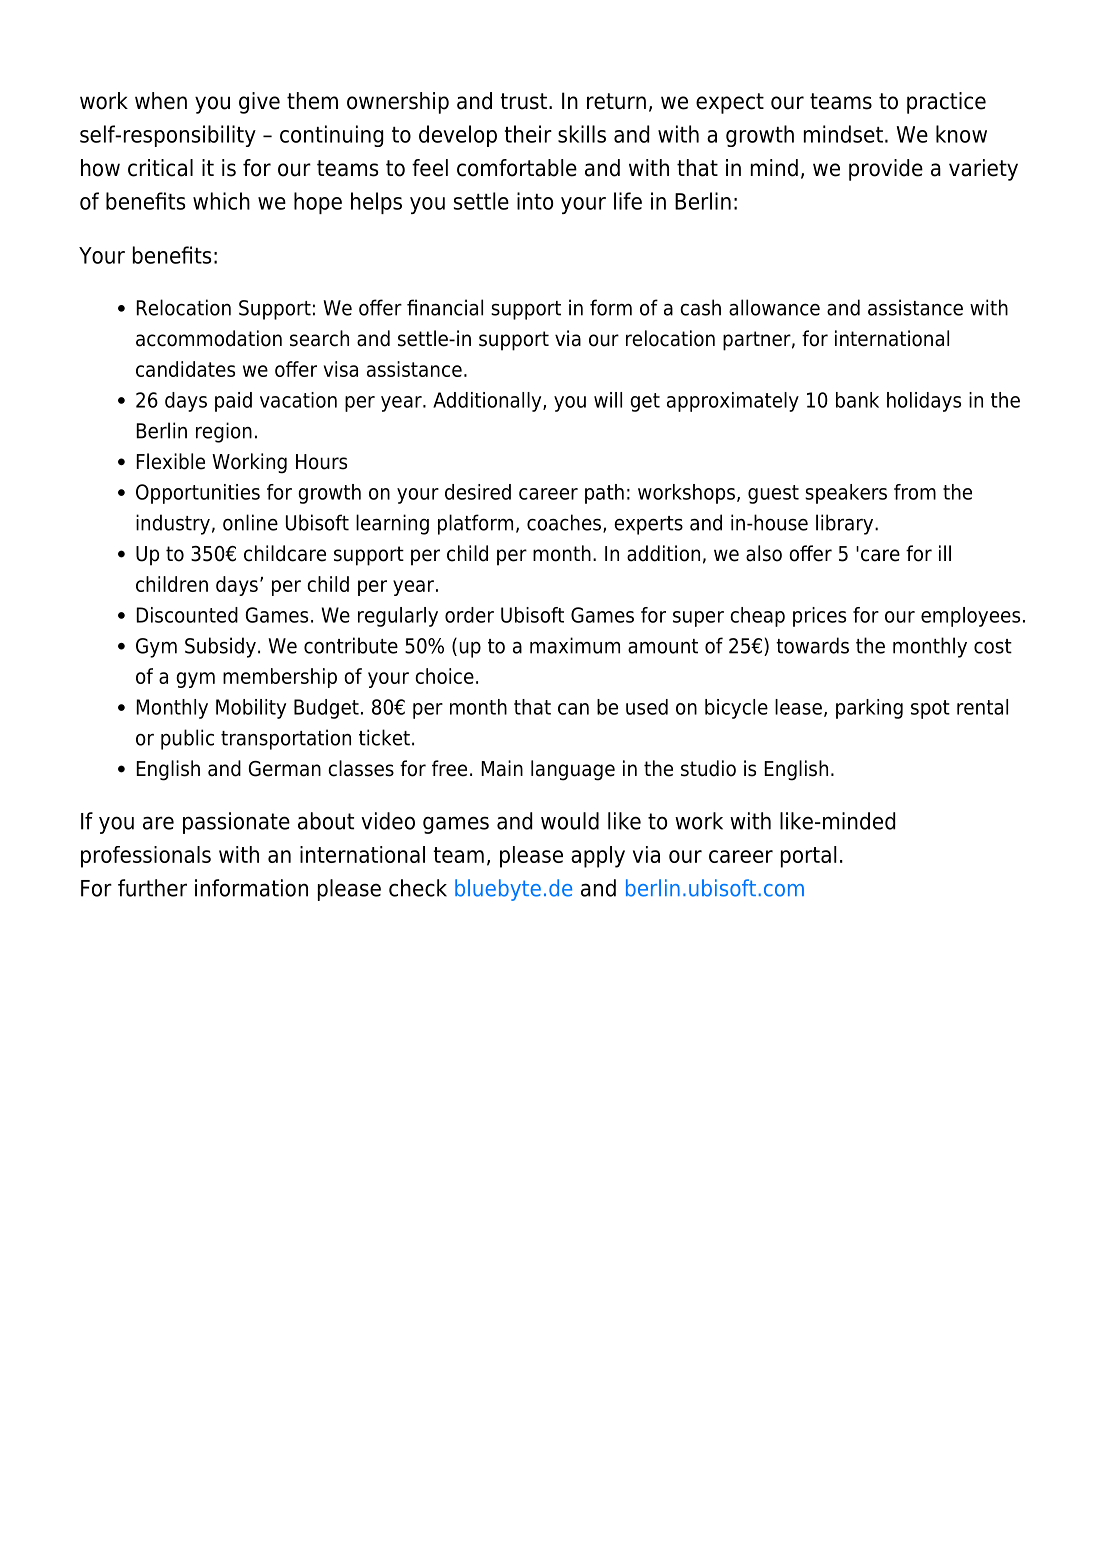 The height and width of the screenshot is (1567, 1108). What do you see at coordinates (809, 857) in the screenshot?
I see `portal` at bounding box center [809, 857].
